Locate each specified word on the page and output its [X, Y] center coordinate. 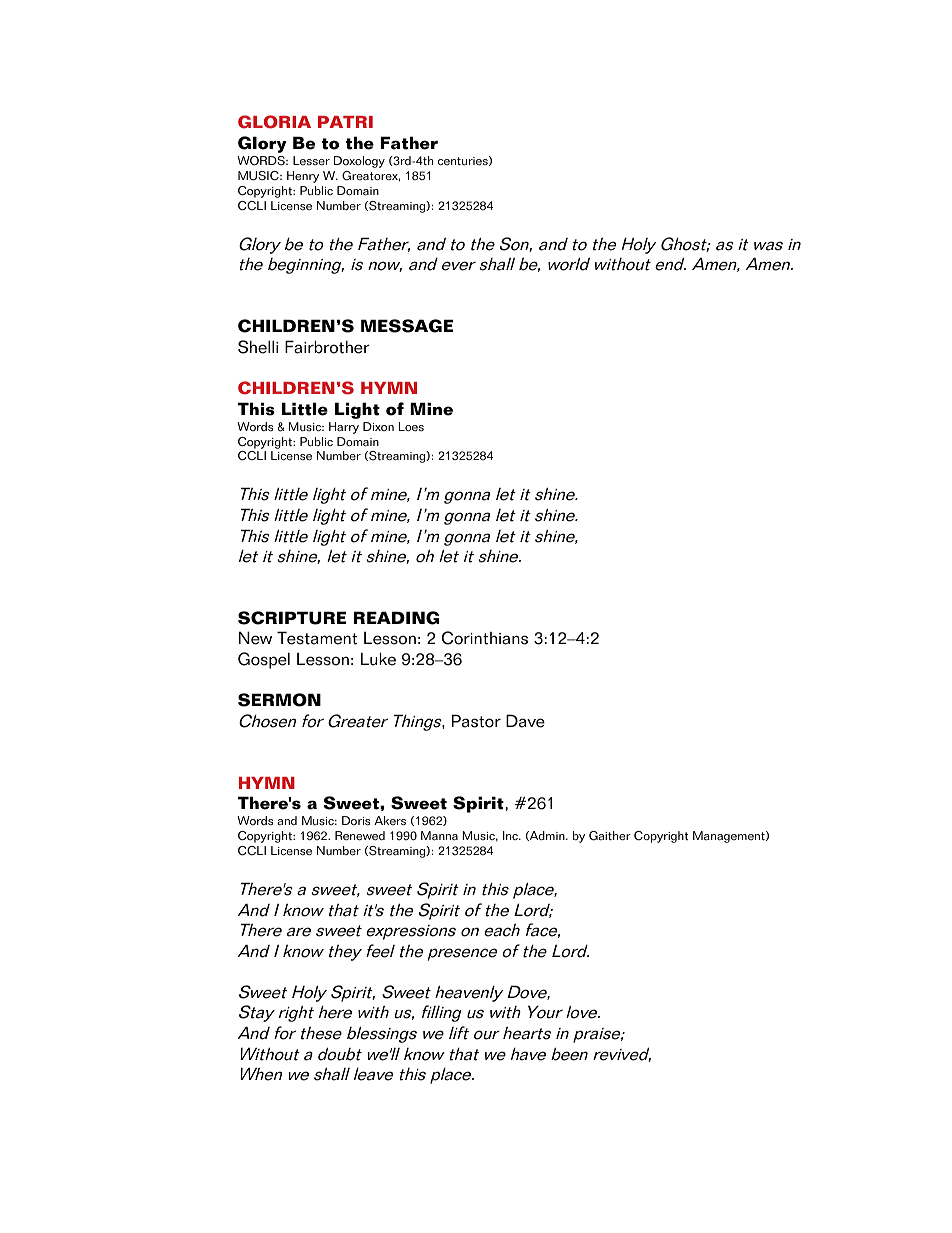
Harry [344, 428]
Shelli [258, 347]
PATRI [345, 122]
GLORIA [274, 122]
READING [396, 618]
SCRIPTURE [292, 618]
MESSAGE [407, 326]
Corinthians [485, 638]
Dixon [378, 426]
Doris [356, 821]
